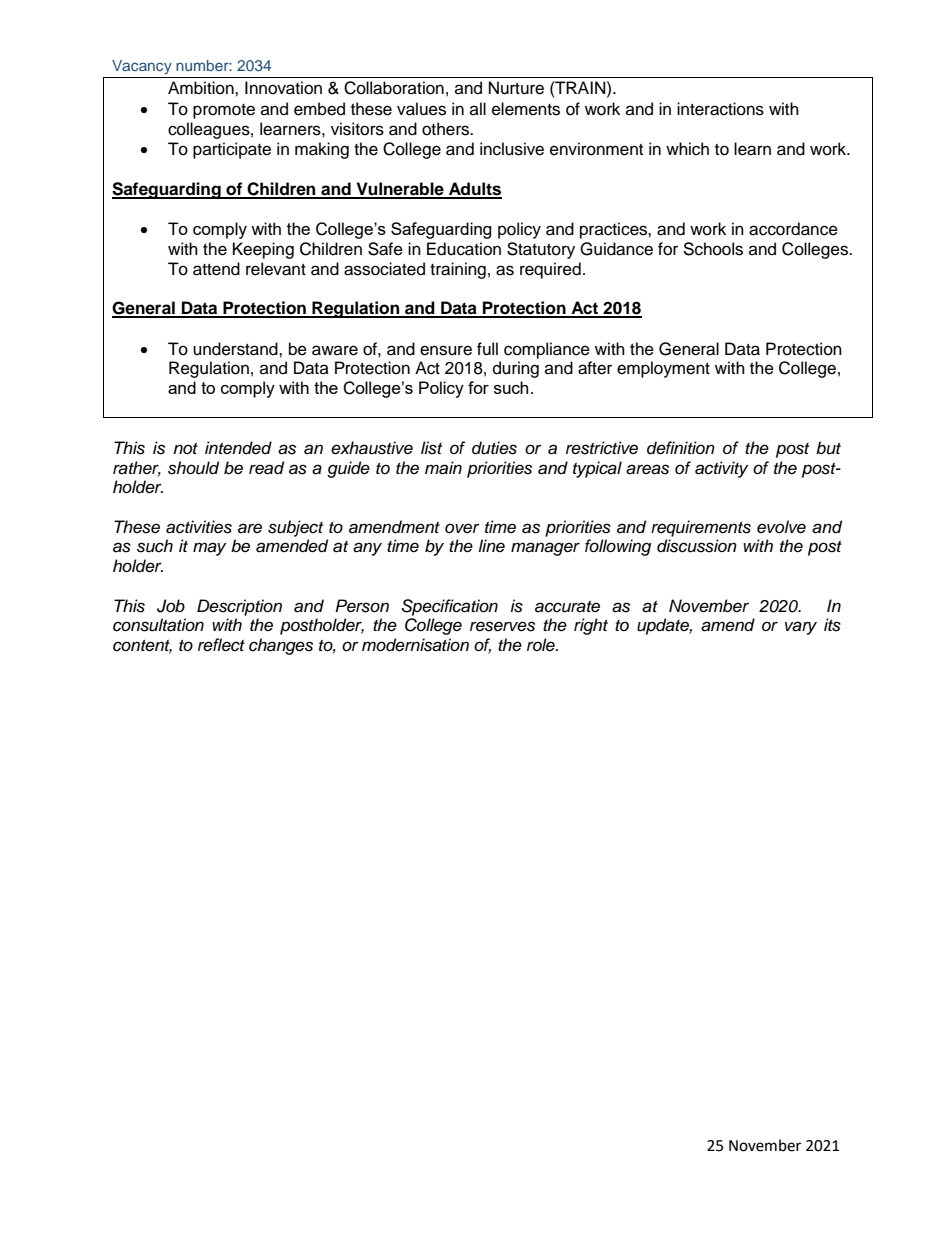 Image resolution: width=952 pixels, height=1233 pixels. I want to click on Ambition, so click(202, 88).
